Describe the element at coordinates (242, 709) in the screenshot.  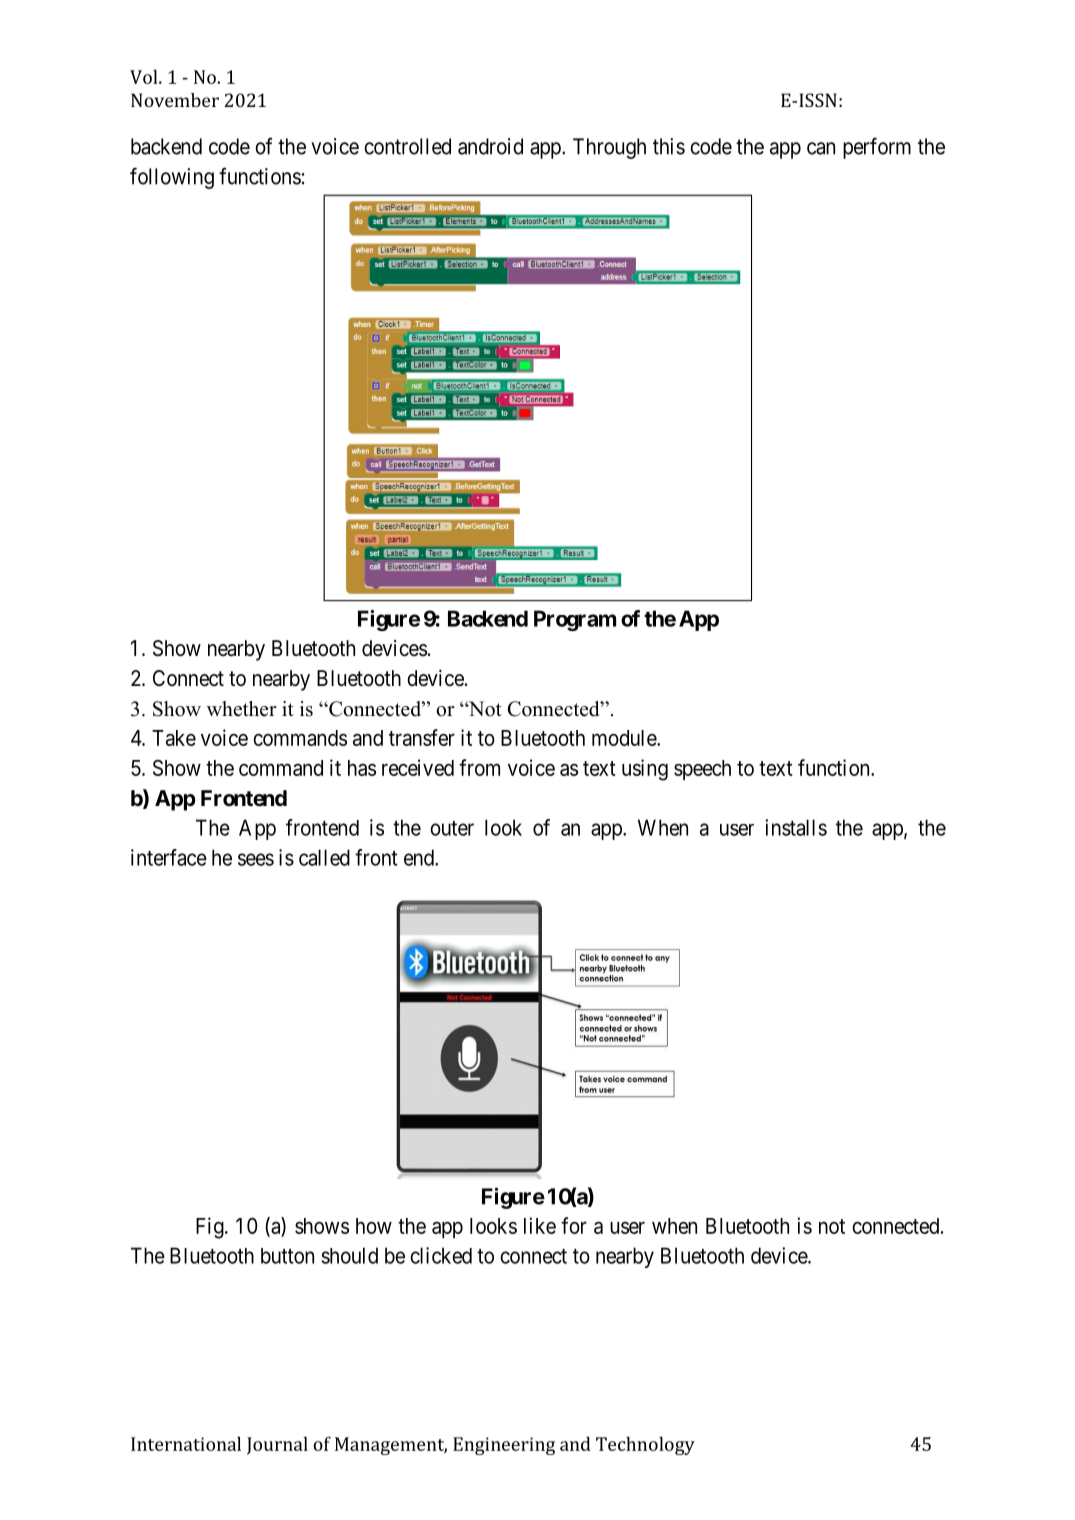
I see `whether` at that location.
